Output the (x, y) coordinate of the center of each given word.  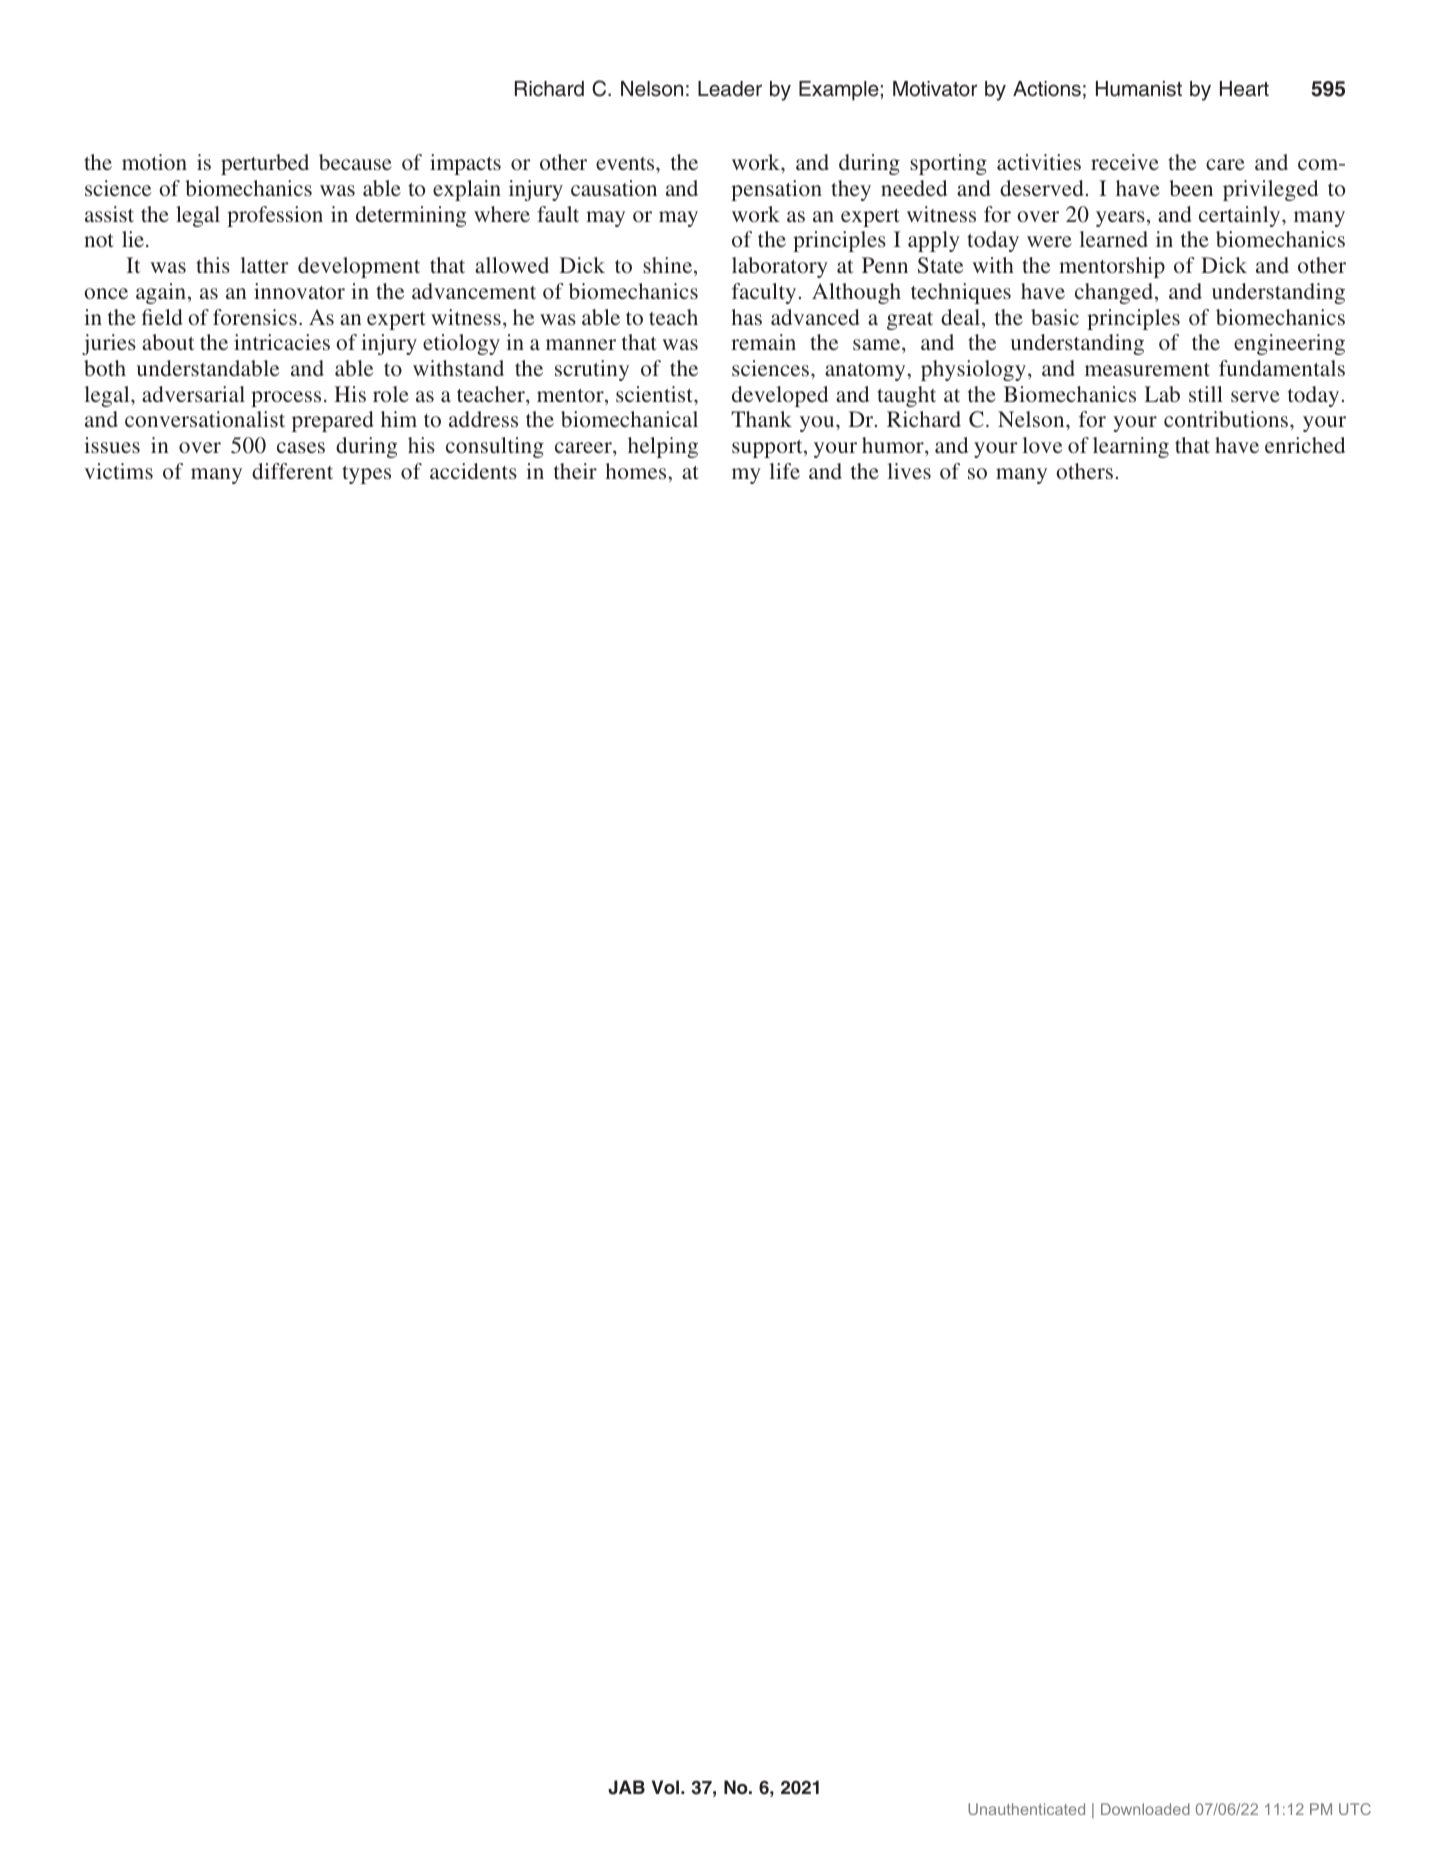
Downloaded (1145, 1809)
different (292, 471)
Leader (730, 89)
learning (1131, 447)
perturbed (265, 164)
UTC (1355, 1809)
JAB (626, 1787)
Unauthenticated (1026, 1809)
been (1191, 188)
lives (909, 471)
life (784, 471)
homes (637, 471)
